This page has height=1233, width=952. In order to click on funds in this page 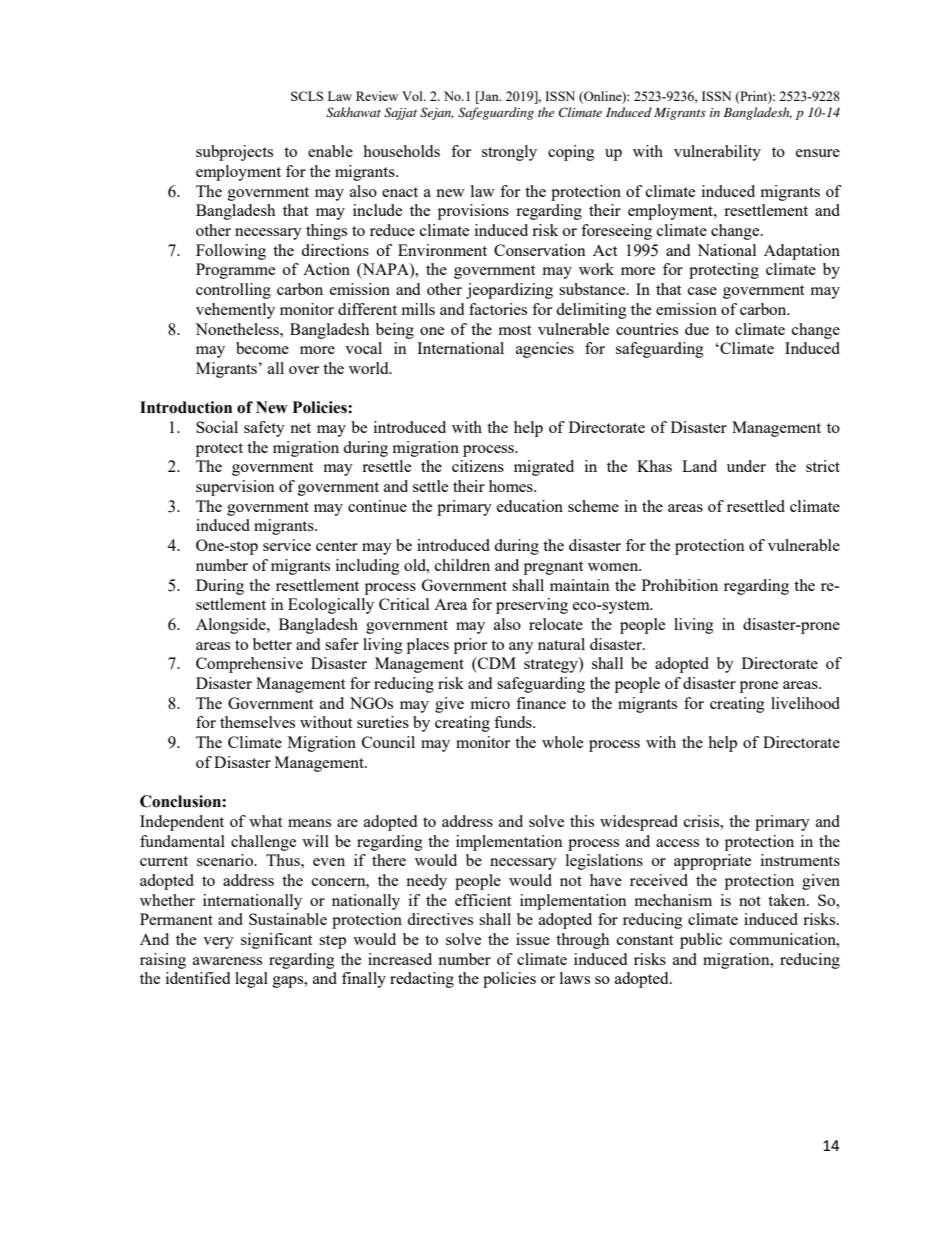, I will do `click(514, 722)`.
